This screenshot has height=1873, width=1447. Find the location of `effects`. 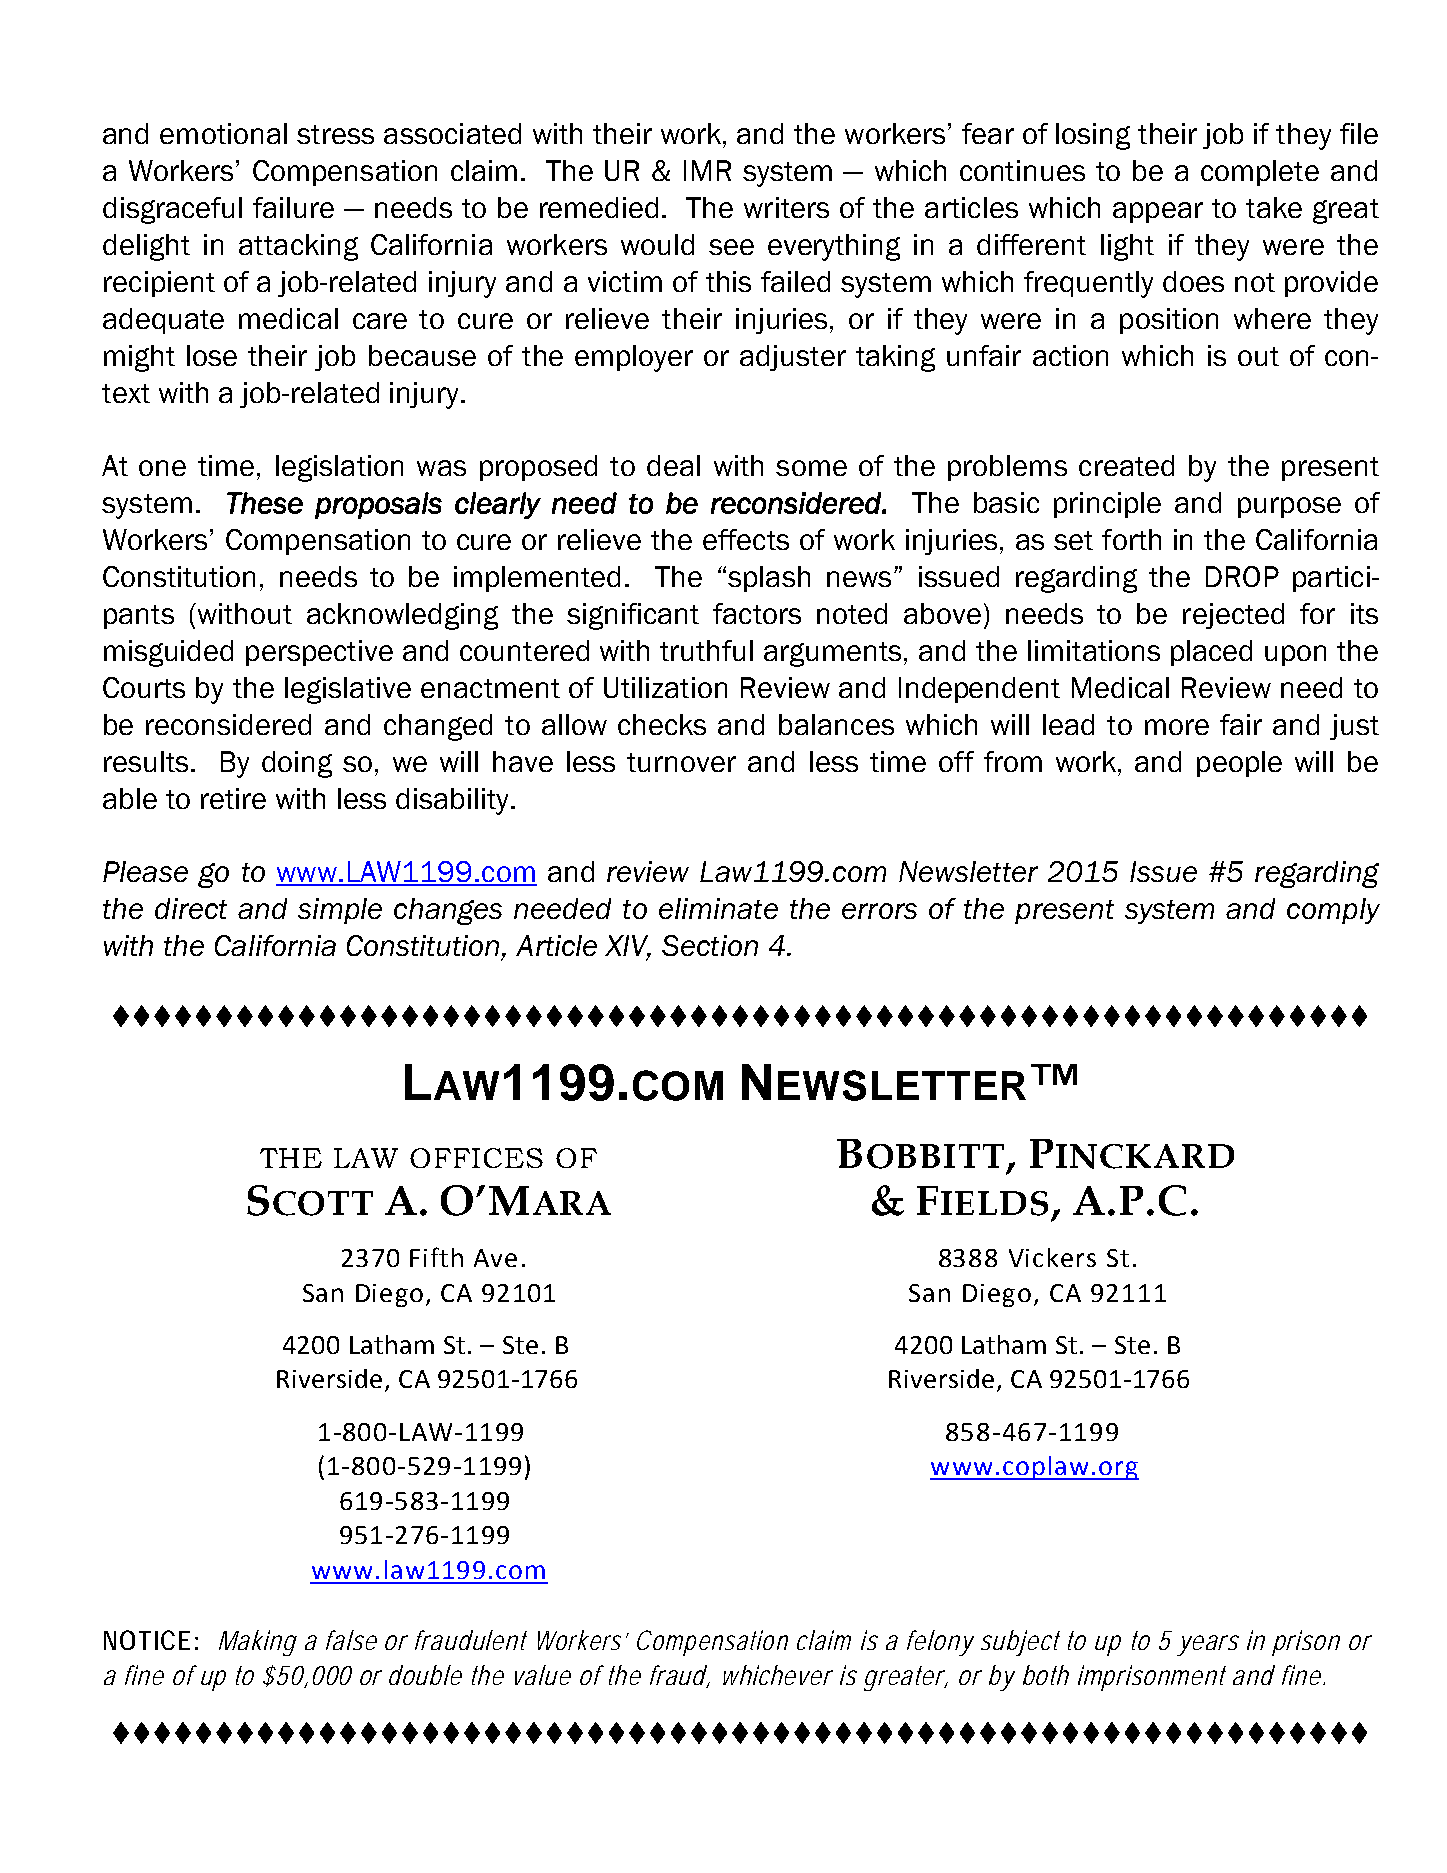

effects is located at coordinates (746, 539).
